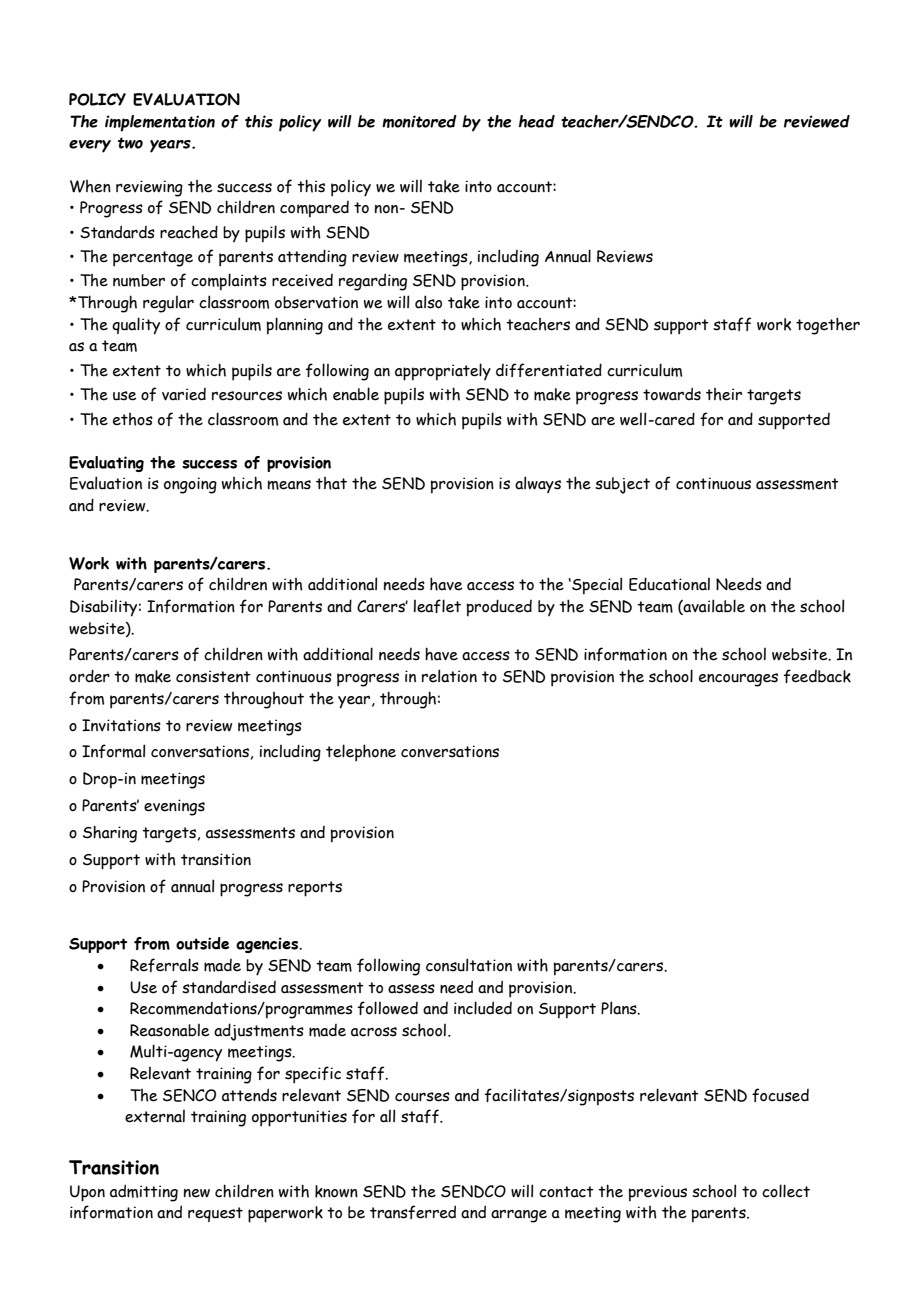 This page has height=1308, width=924. Describe the element at coordinates (413, 1212) in the page. I see `transferred` at that location.
